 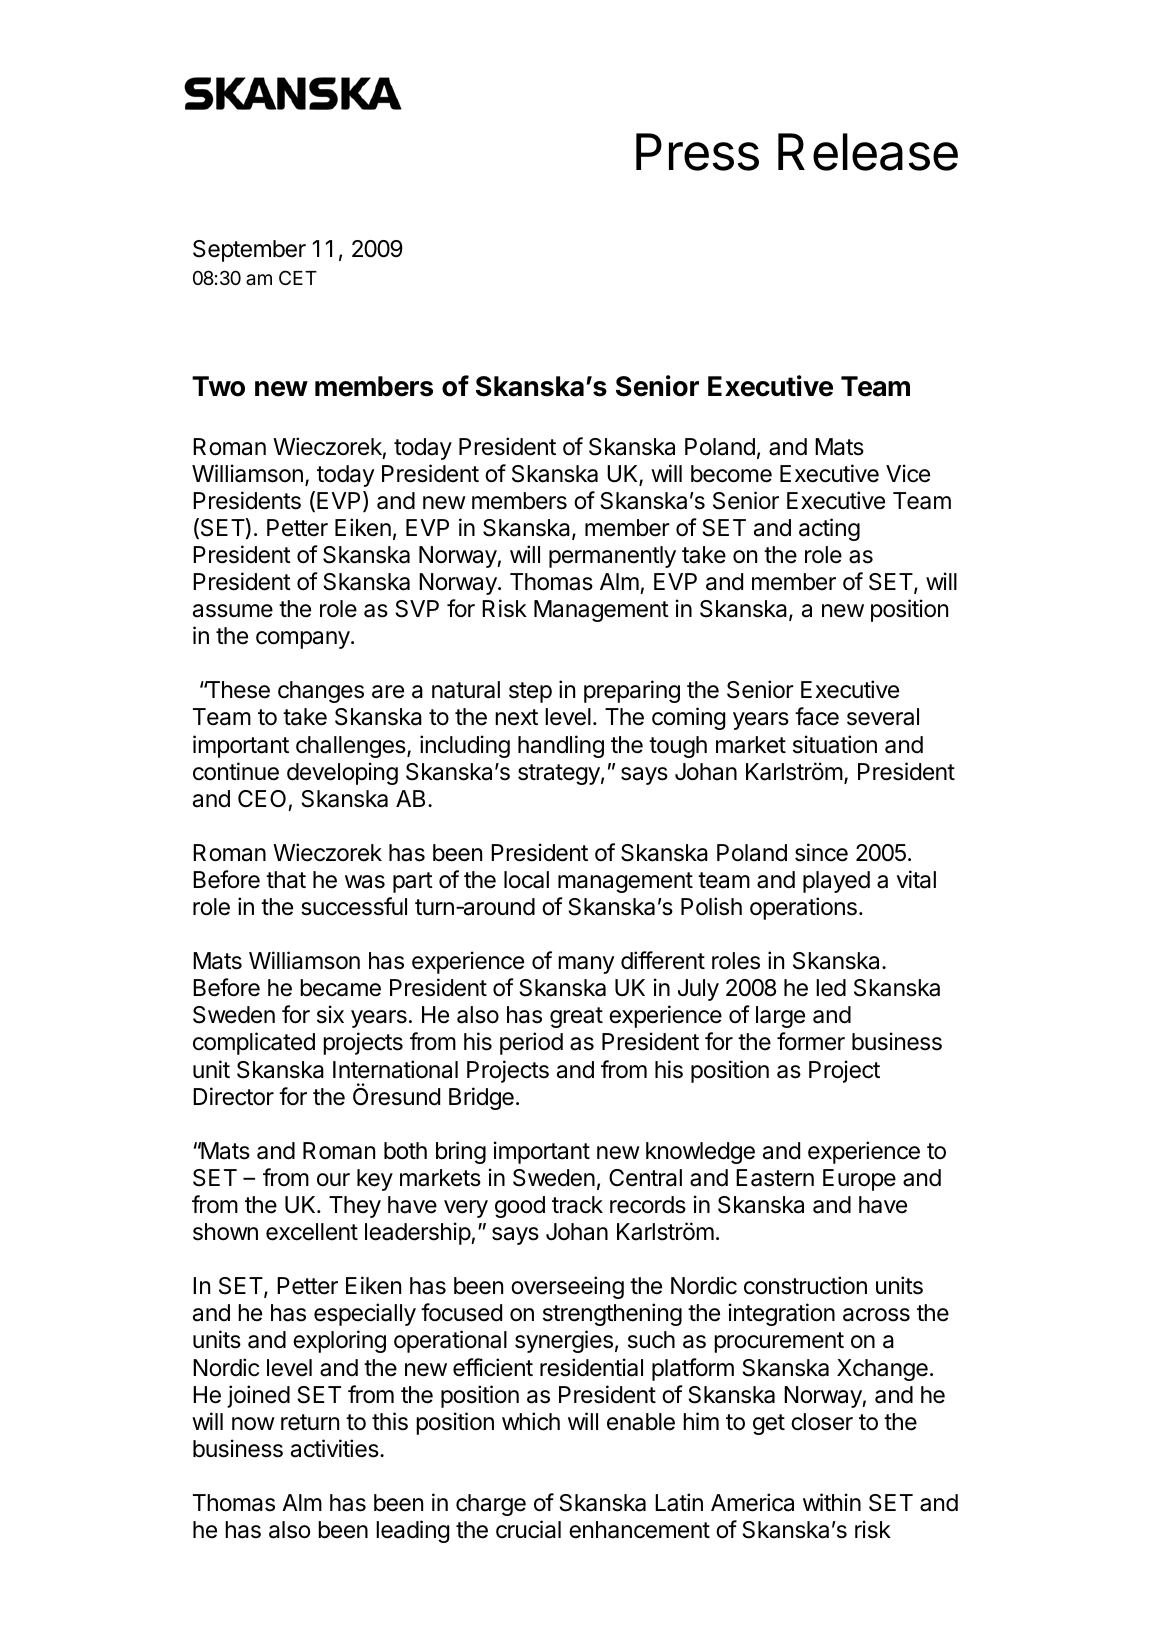 I want to click on that, so click(x=286, y=880).
